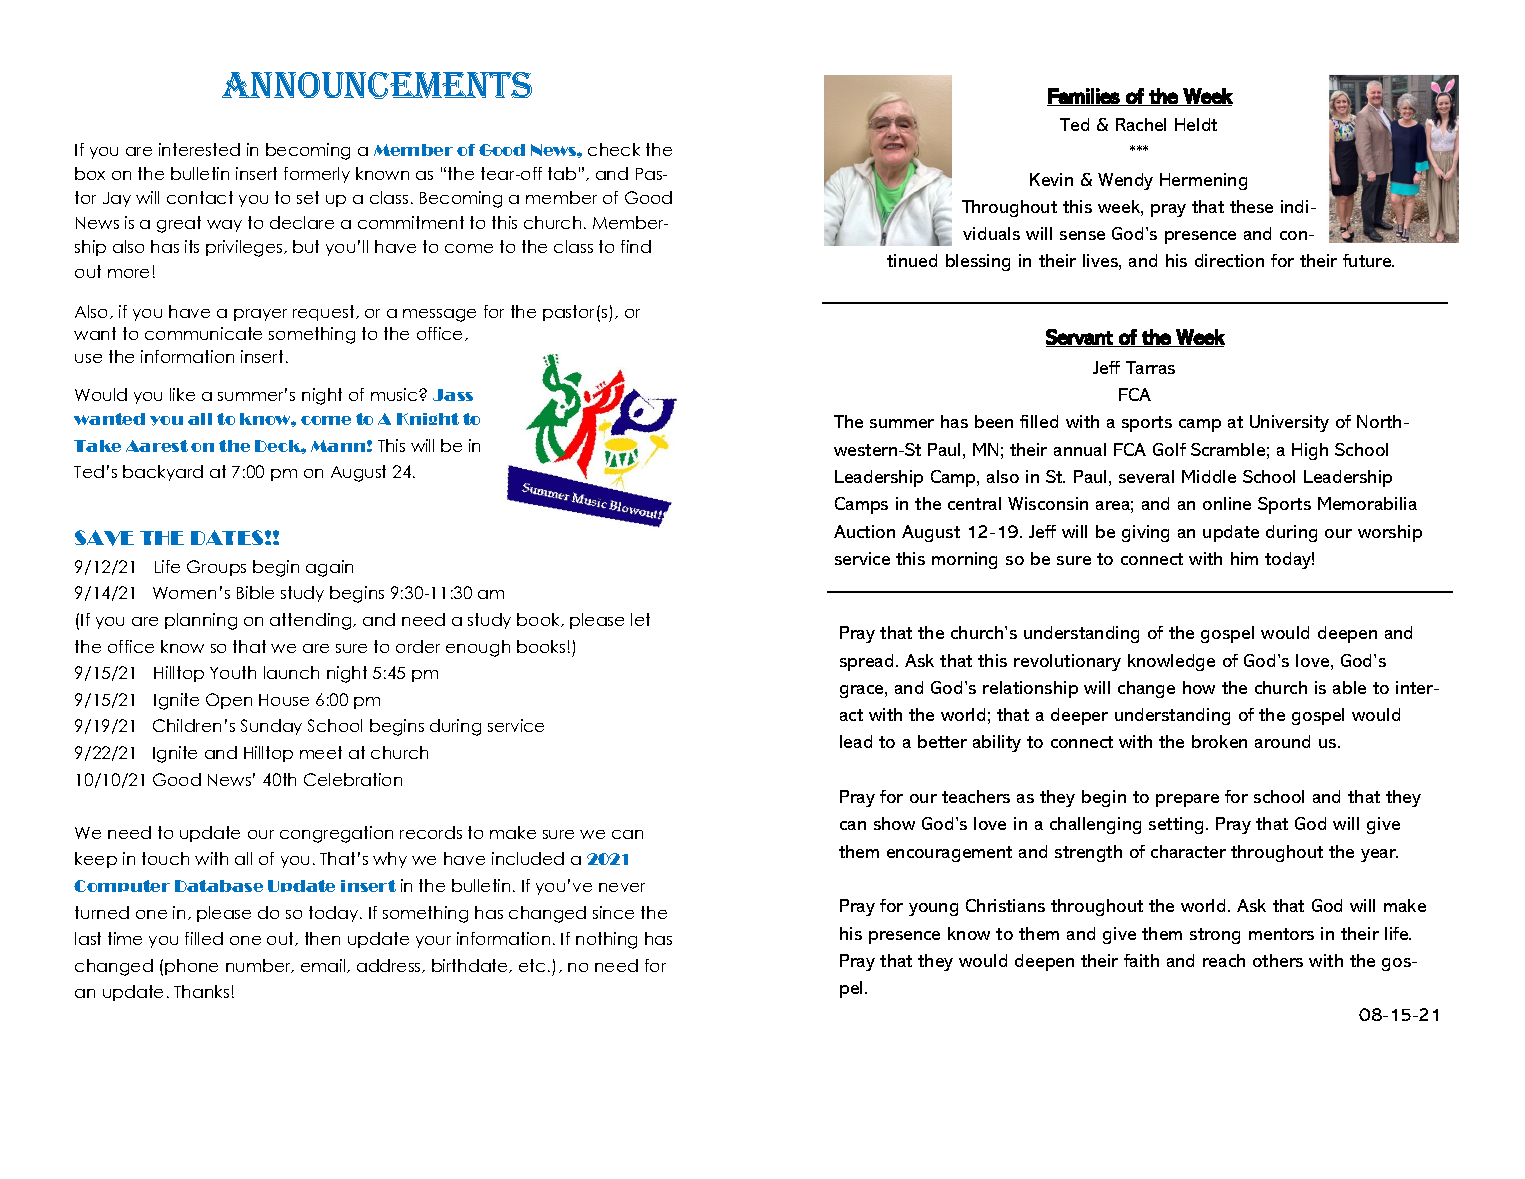  Describe the element at coordinates (942, 741) in the screenshot. I see `better` at that location.
